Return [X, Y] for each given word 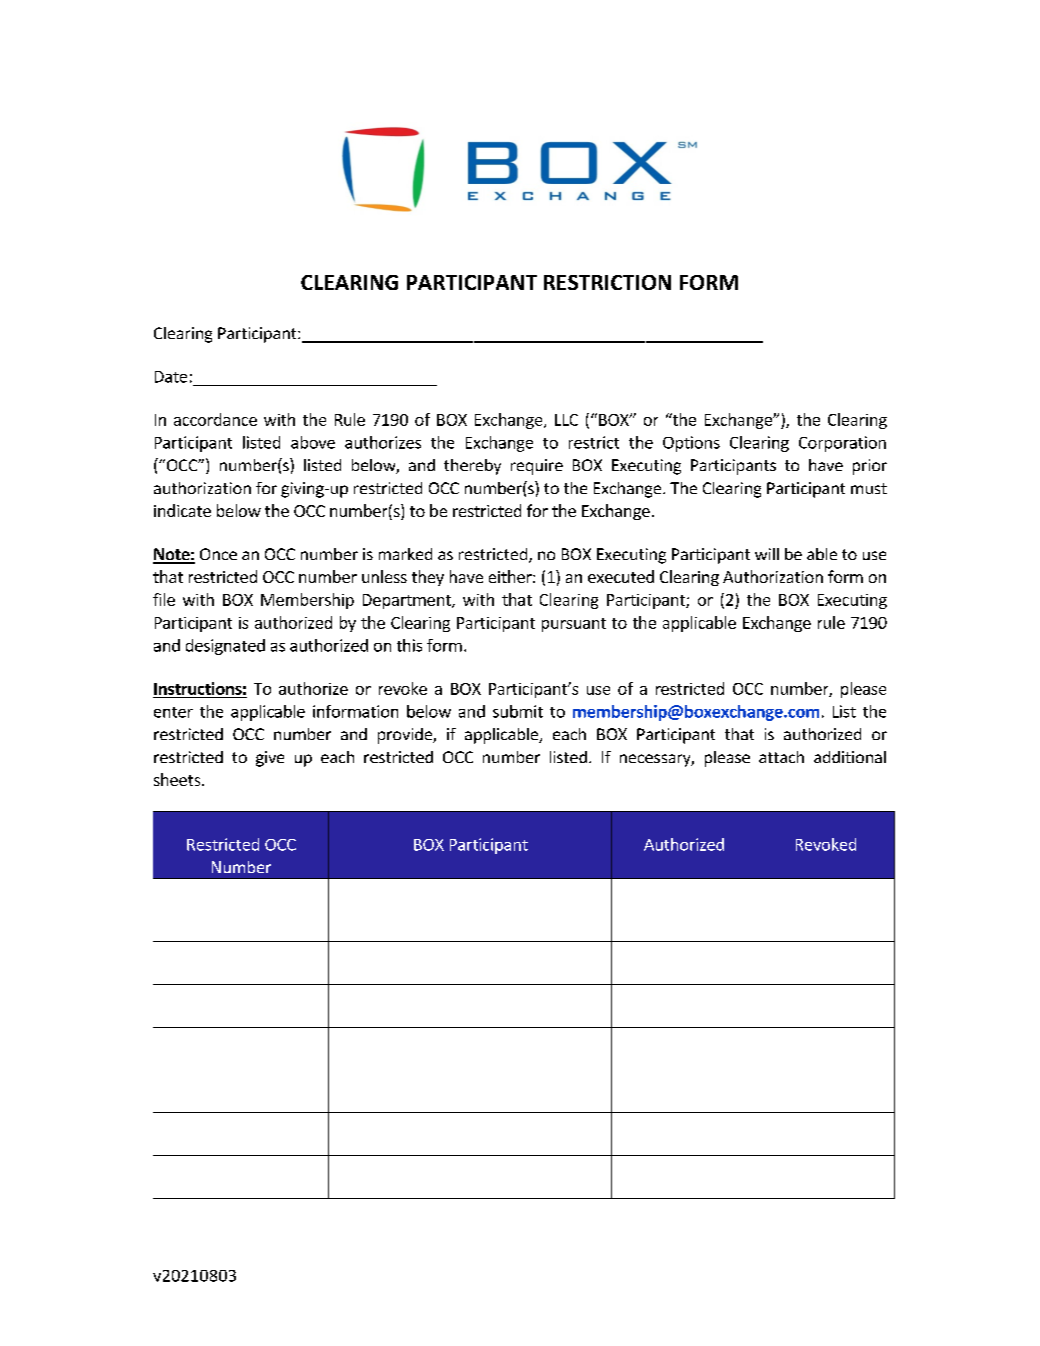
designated [225, 647]
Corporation [842, 444]
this [409, 645]
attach [781, 757]
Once [218, 554]
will [767, 554]
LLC [566, 420]
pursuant [574, 625]
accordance [215, 419]
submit [518, 711]
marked [405, 554]
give [270, 759]
